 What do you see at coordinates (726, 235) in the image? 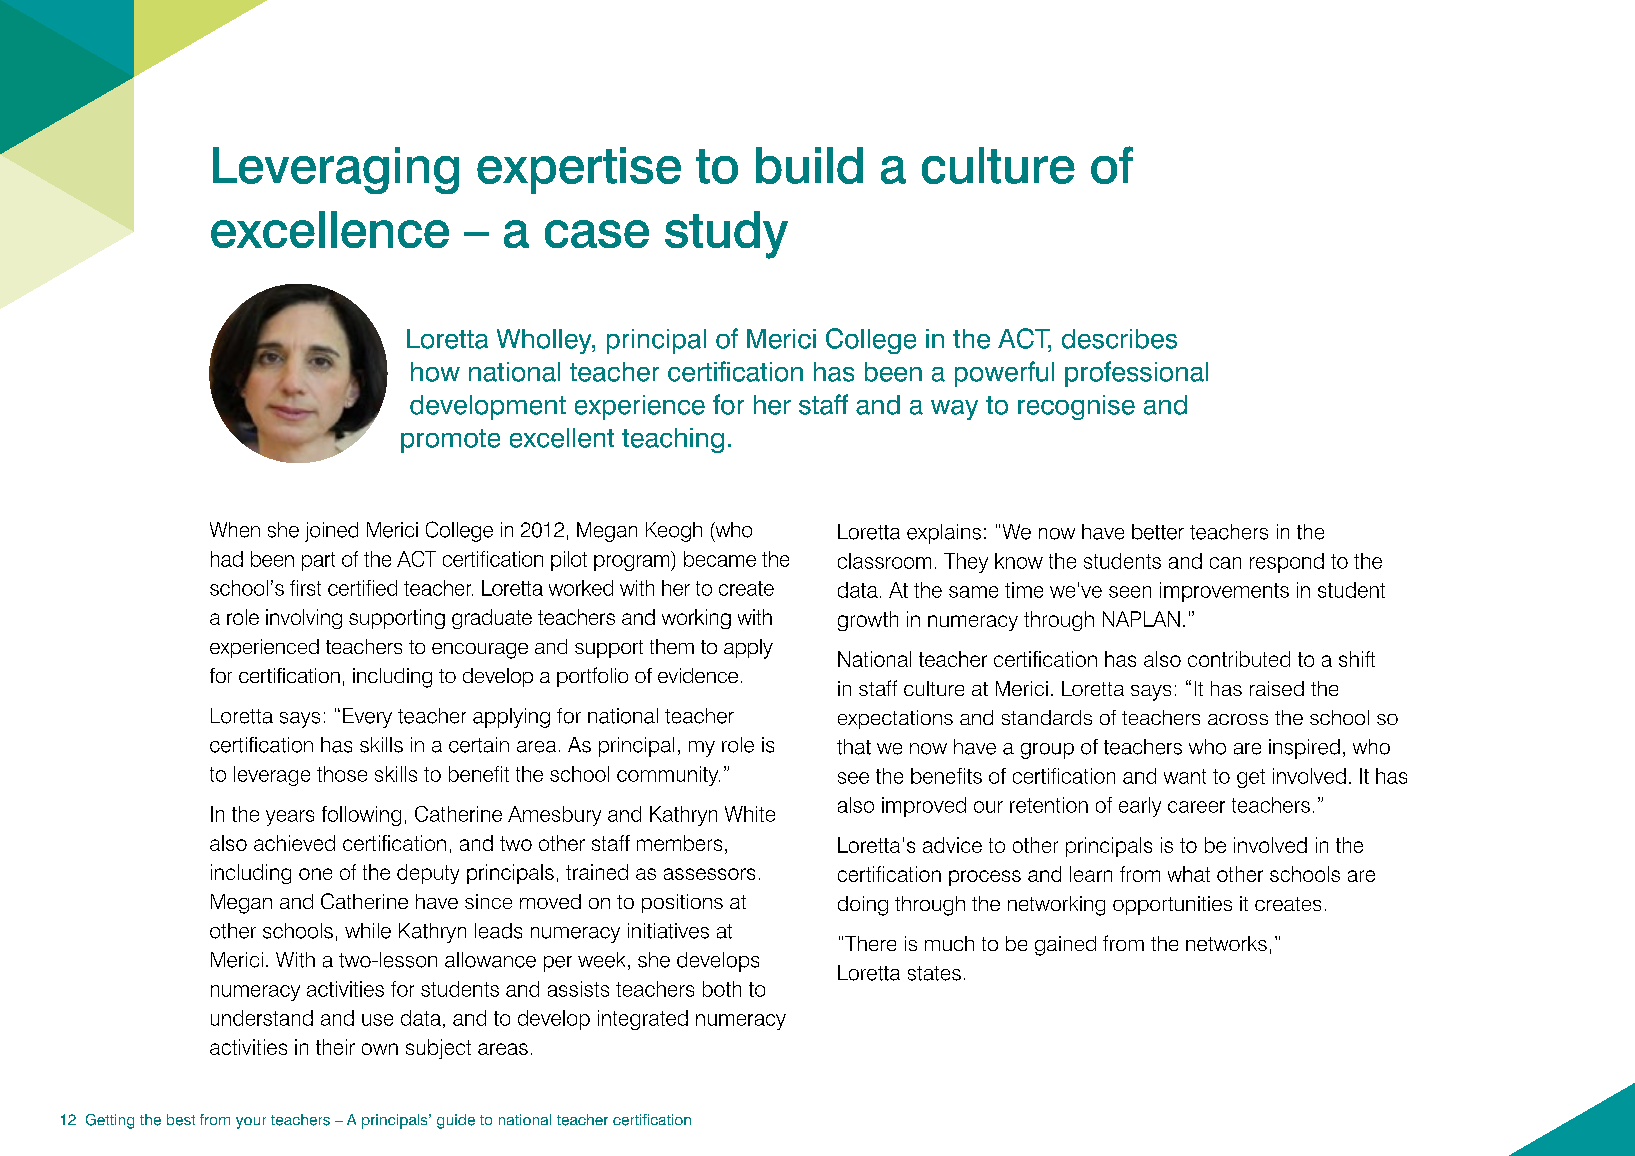
I see `study` at bounding box center [726, 235].
